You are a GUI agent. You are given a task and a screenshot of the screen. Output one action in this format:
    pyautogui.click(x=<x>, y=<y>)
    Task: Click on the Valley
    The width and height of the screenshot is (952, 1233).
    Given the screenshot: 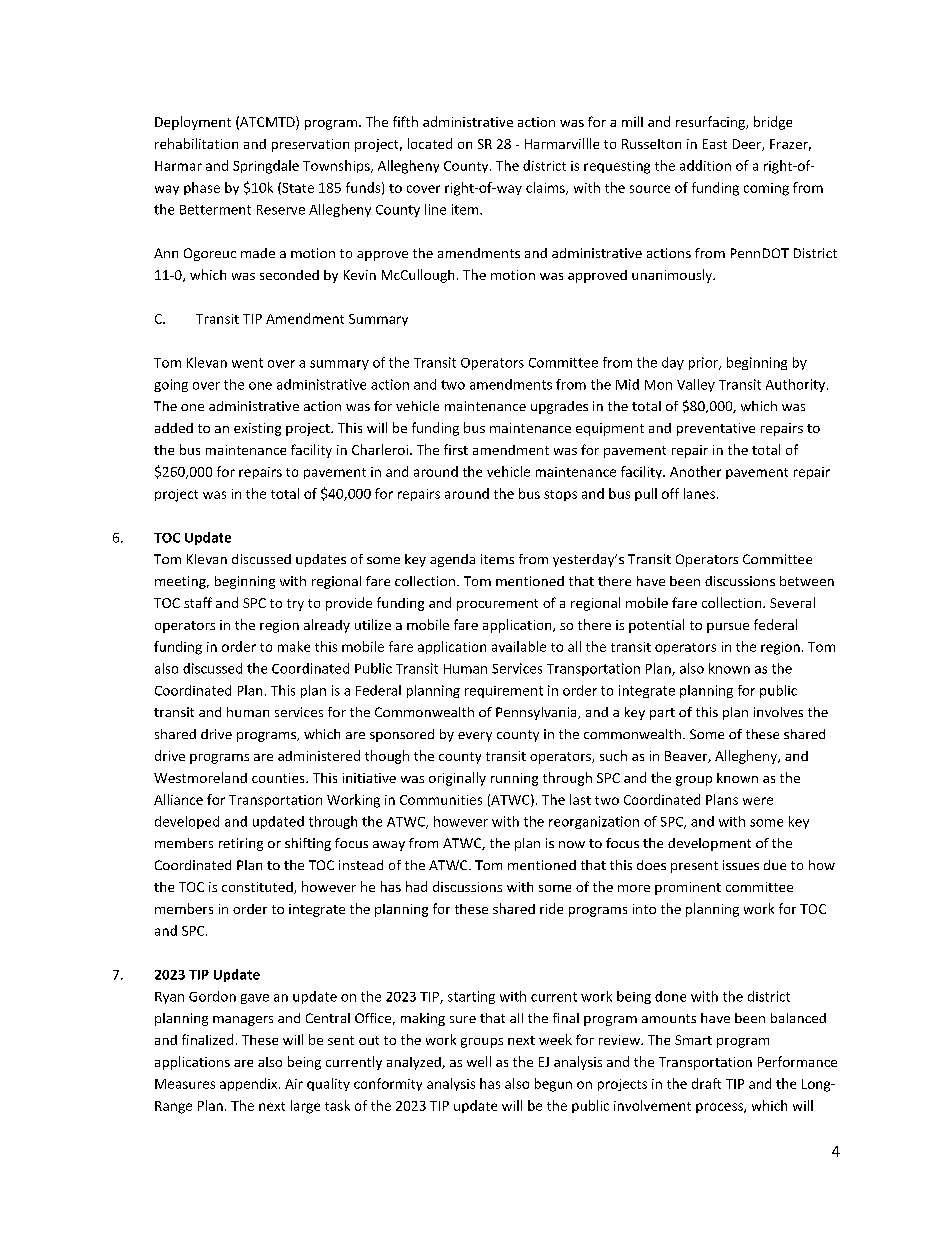 What is the action you would take?
    pyautogui.click(x=696, y=385)
